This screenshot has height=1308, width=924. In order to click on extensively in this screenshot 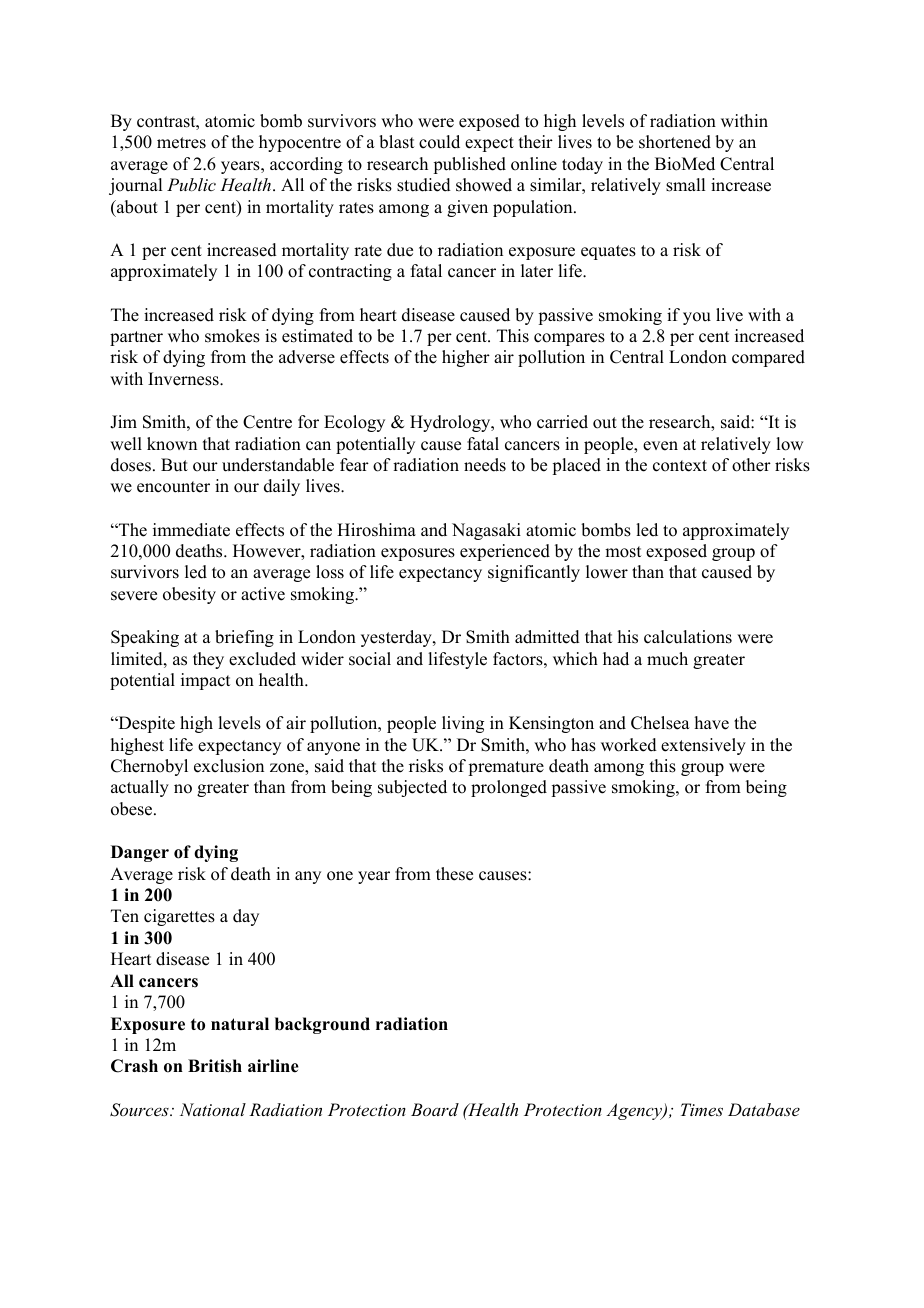, I will do `click(703, 746)`.
